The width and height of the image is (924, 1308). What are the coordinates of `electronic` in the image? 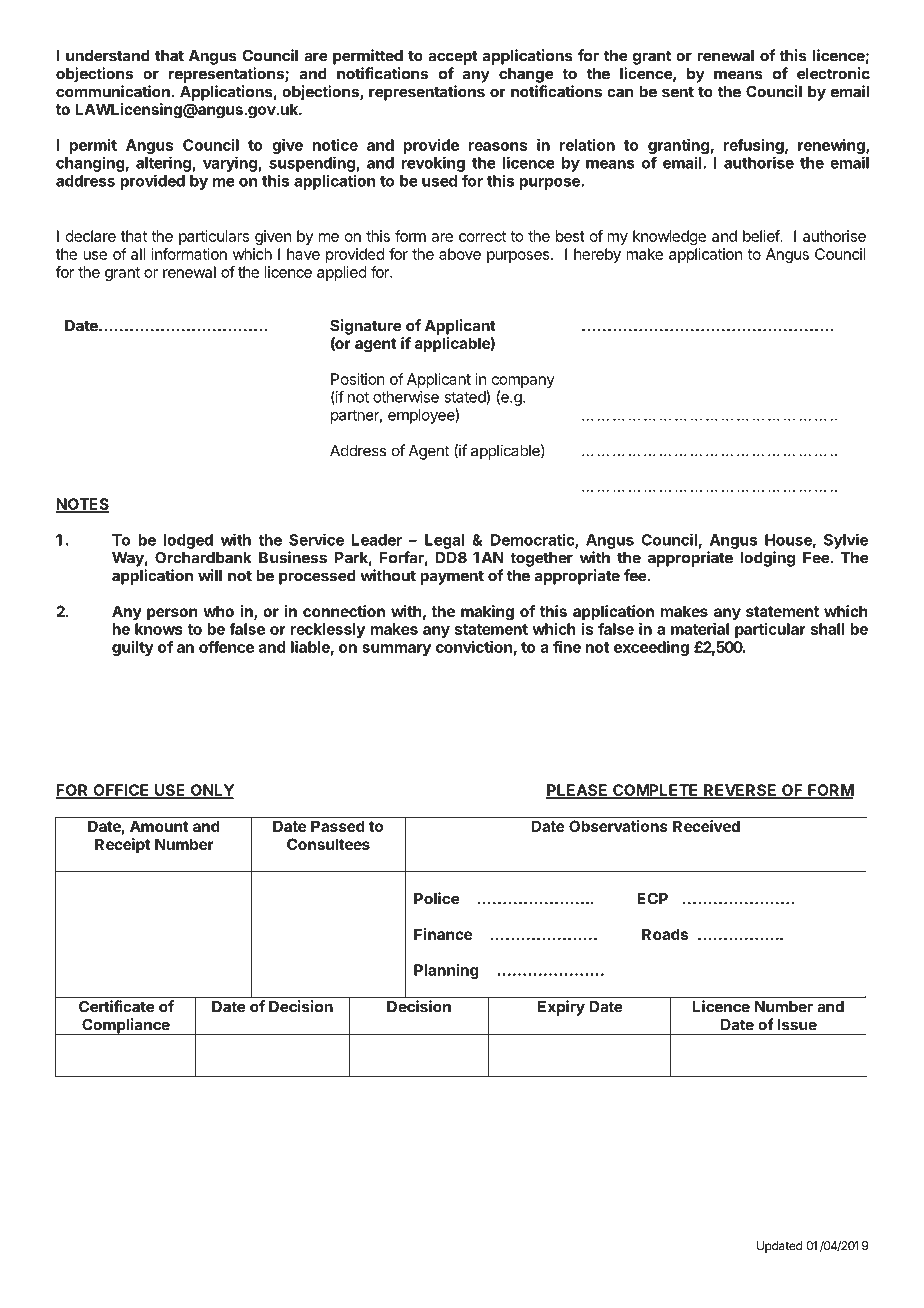 It's located at (833, 73).
